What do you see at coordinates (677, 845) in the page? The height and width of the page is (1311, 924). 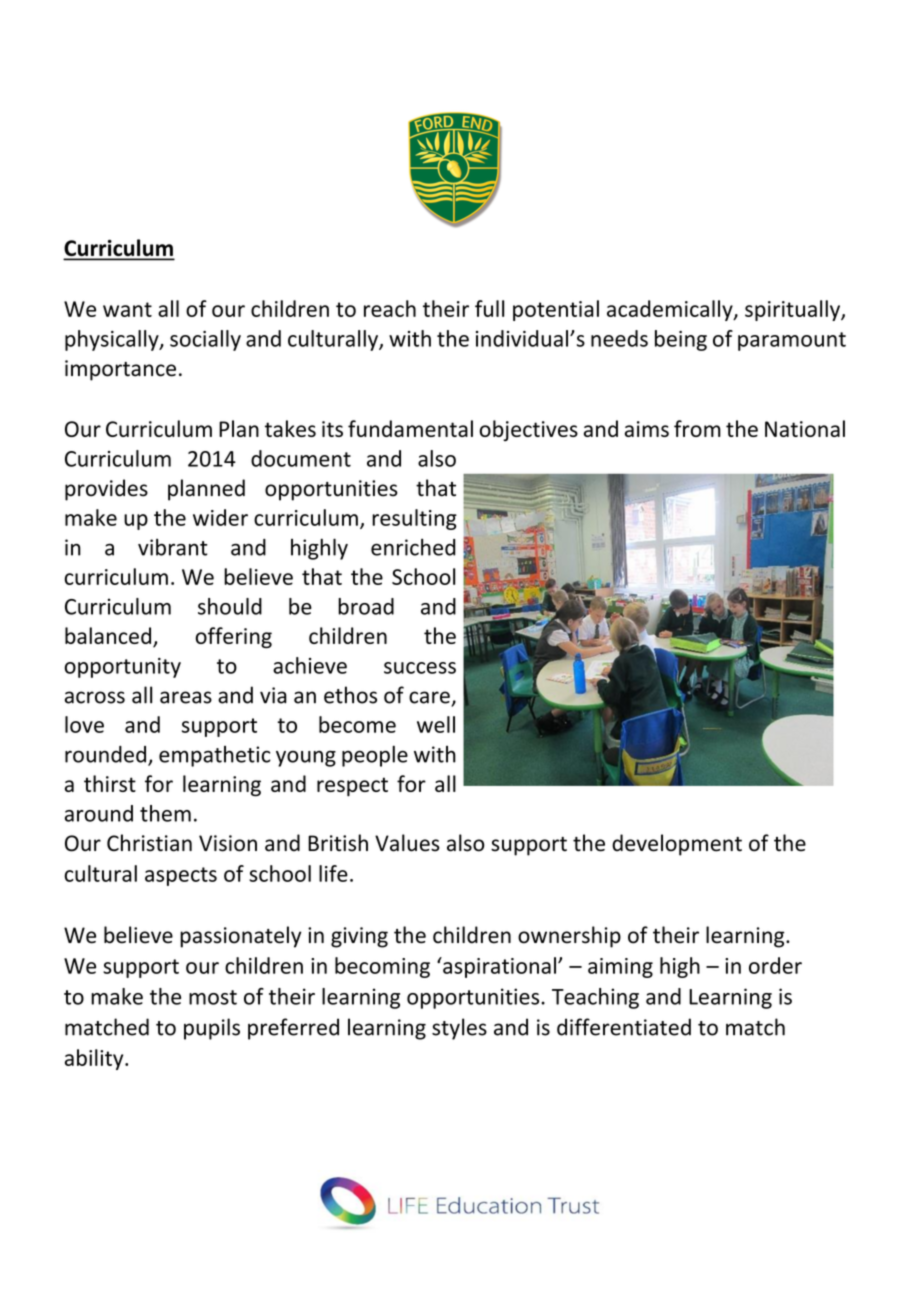 I see `development` at bounding box center [677, 845].
